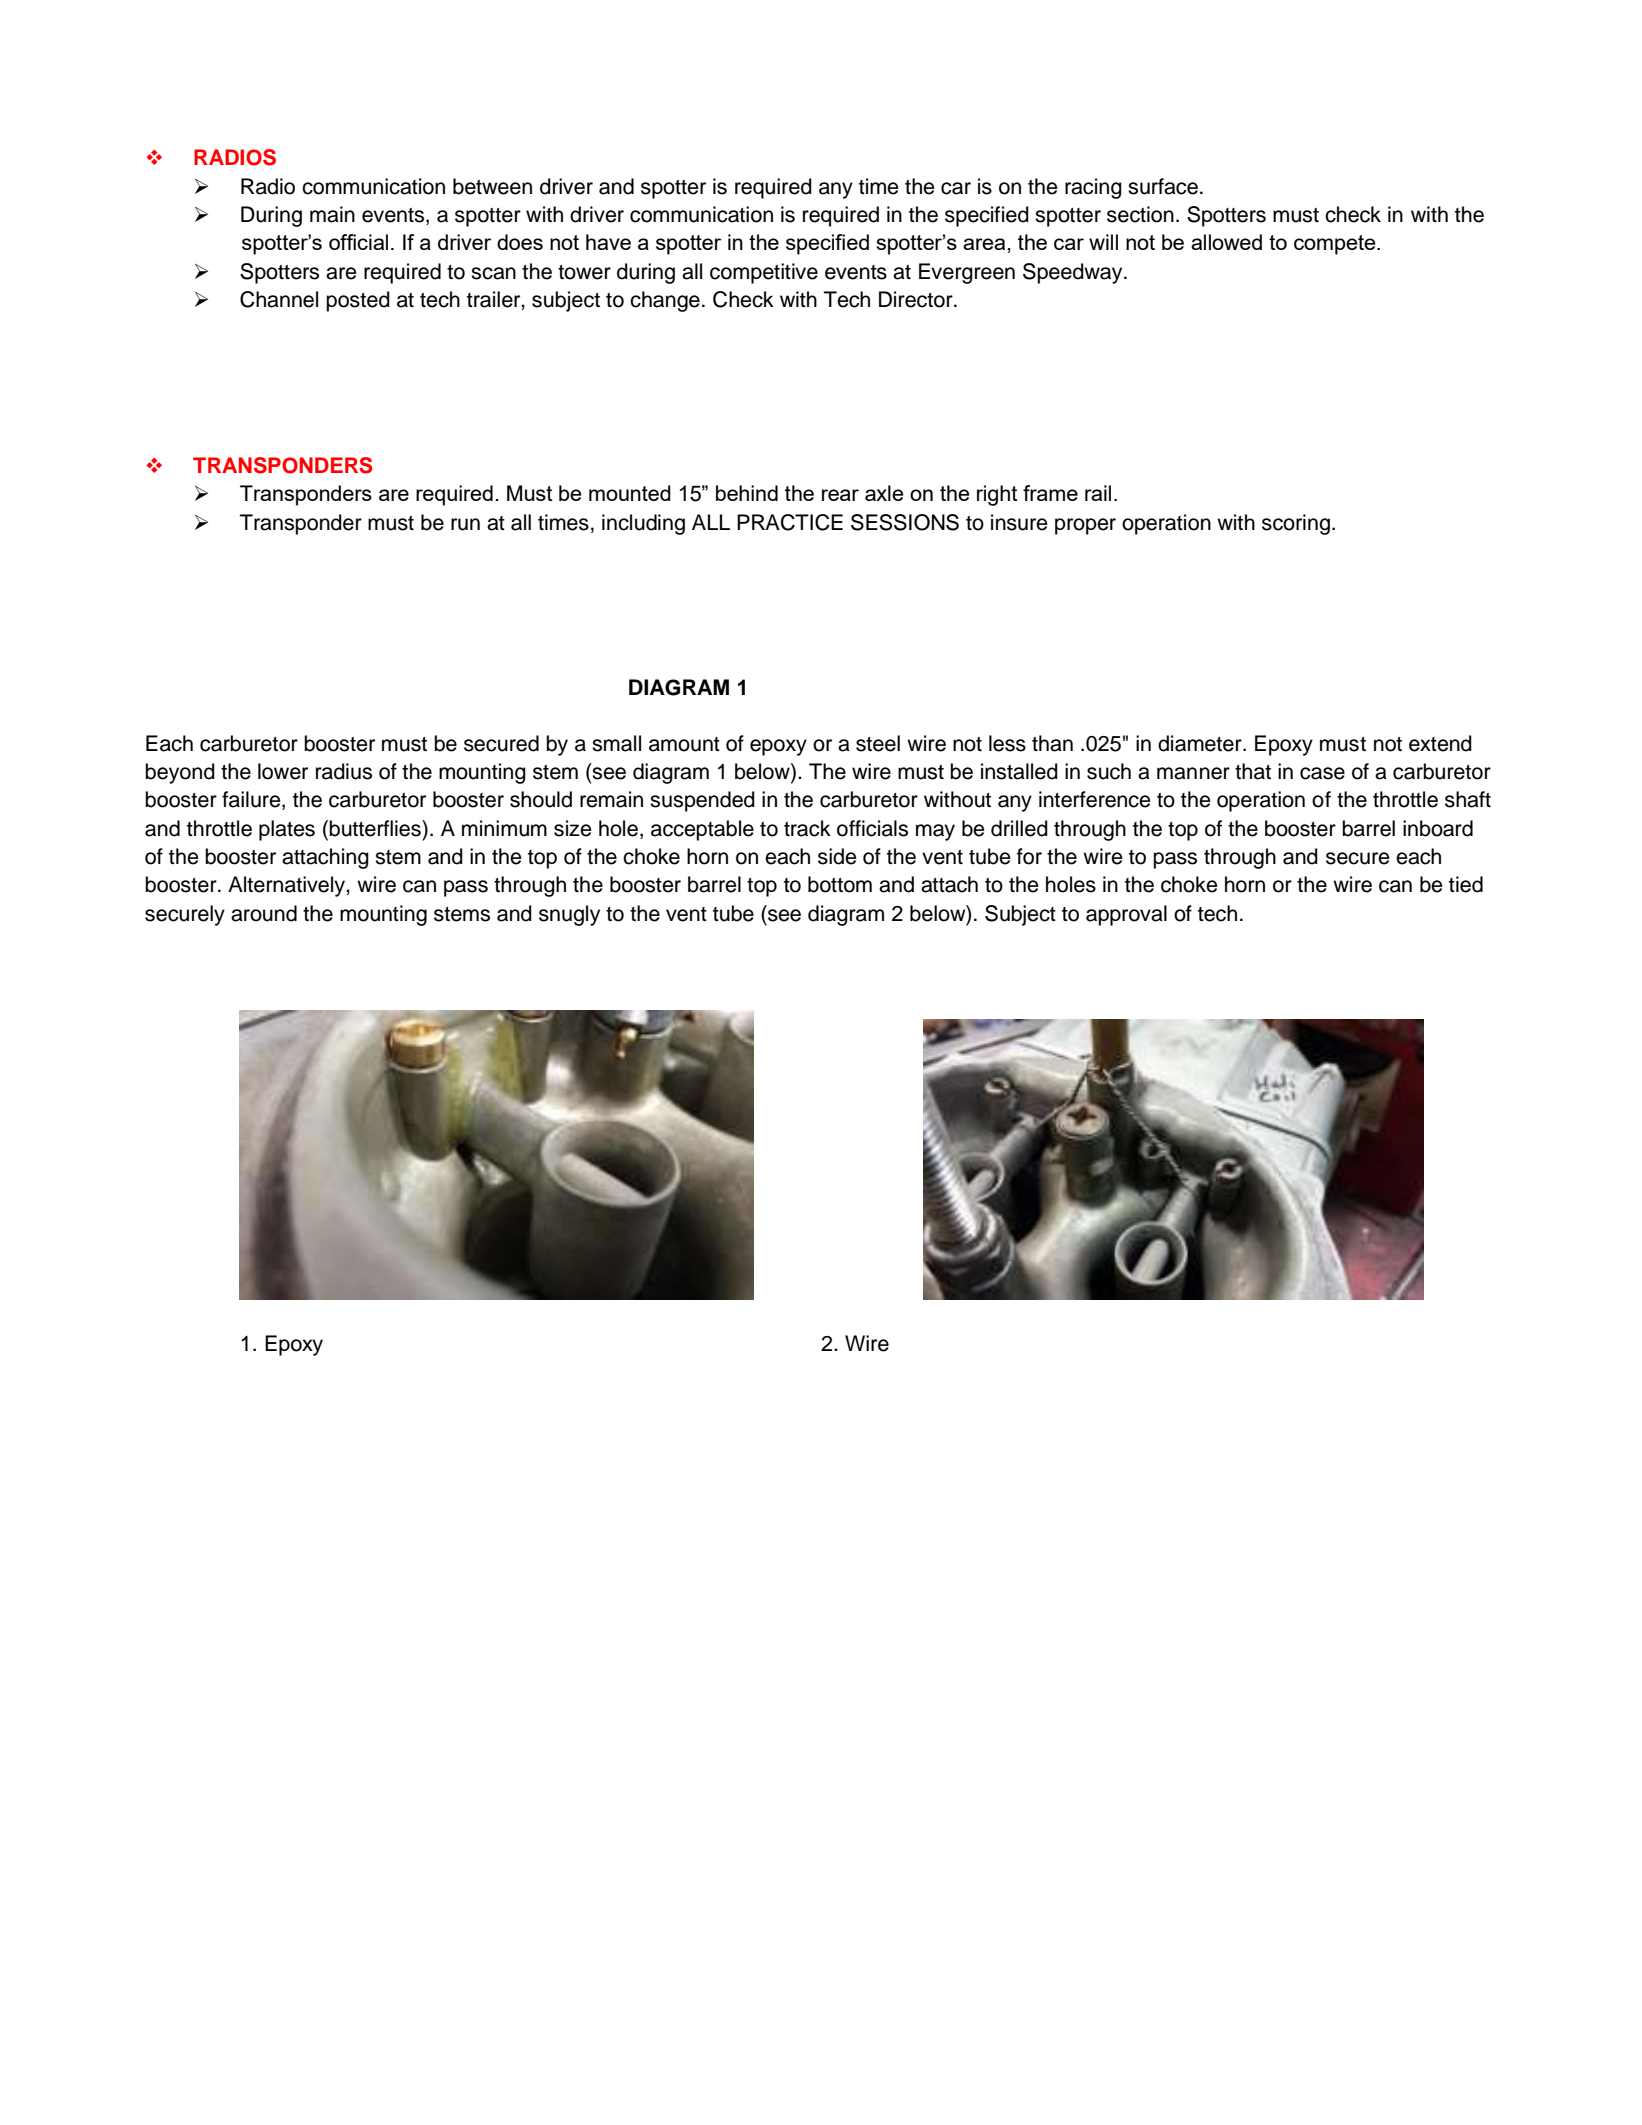  What do you see at coordinates (985, 244) in the page?
I see `area` at bounding box center [985, 244].
